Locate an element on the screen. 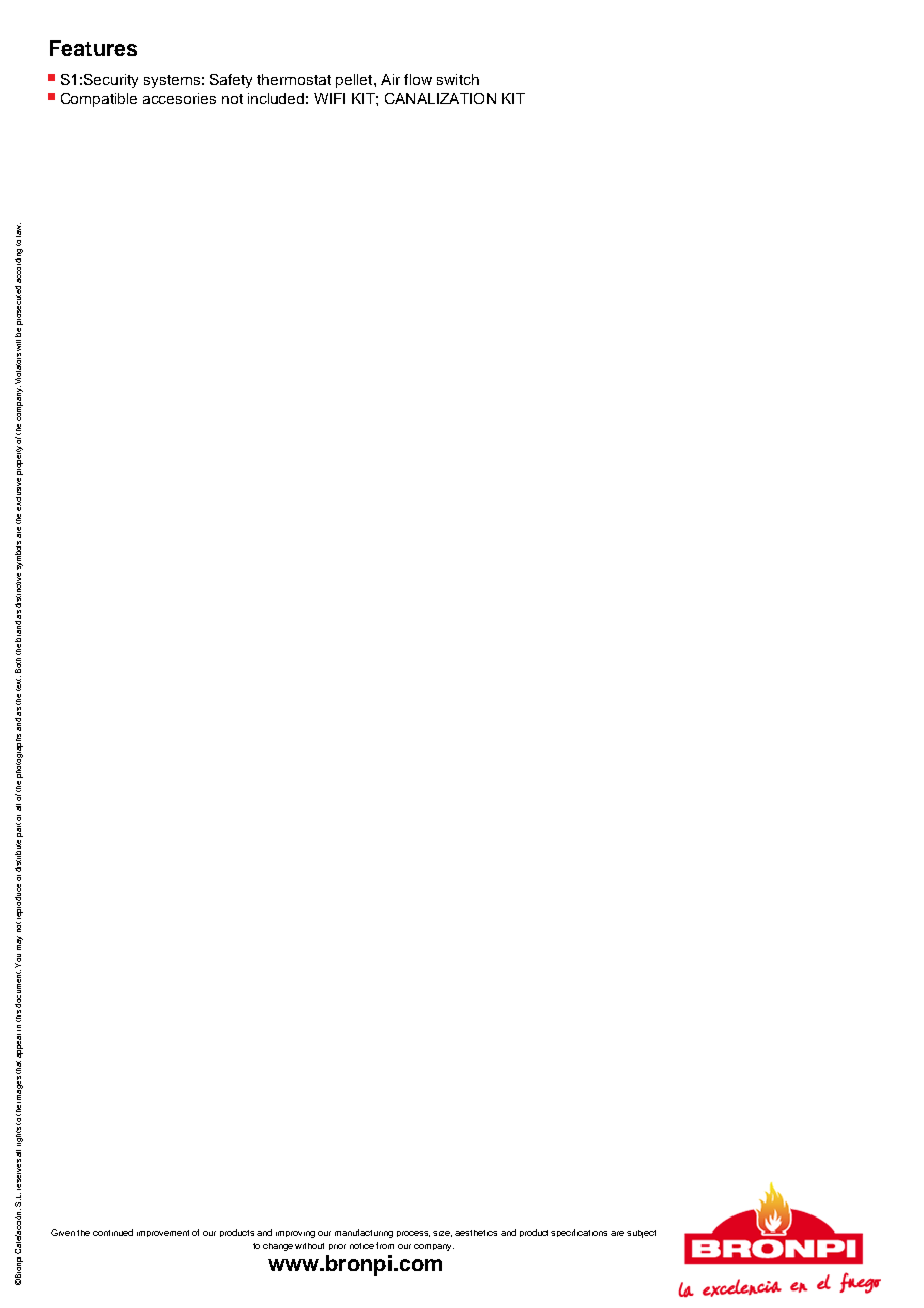 The image size is (924, 1308). WIFI is located at coordinates (329, 98).
